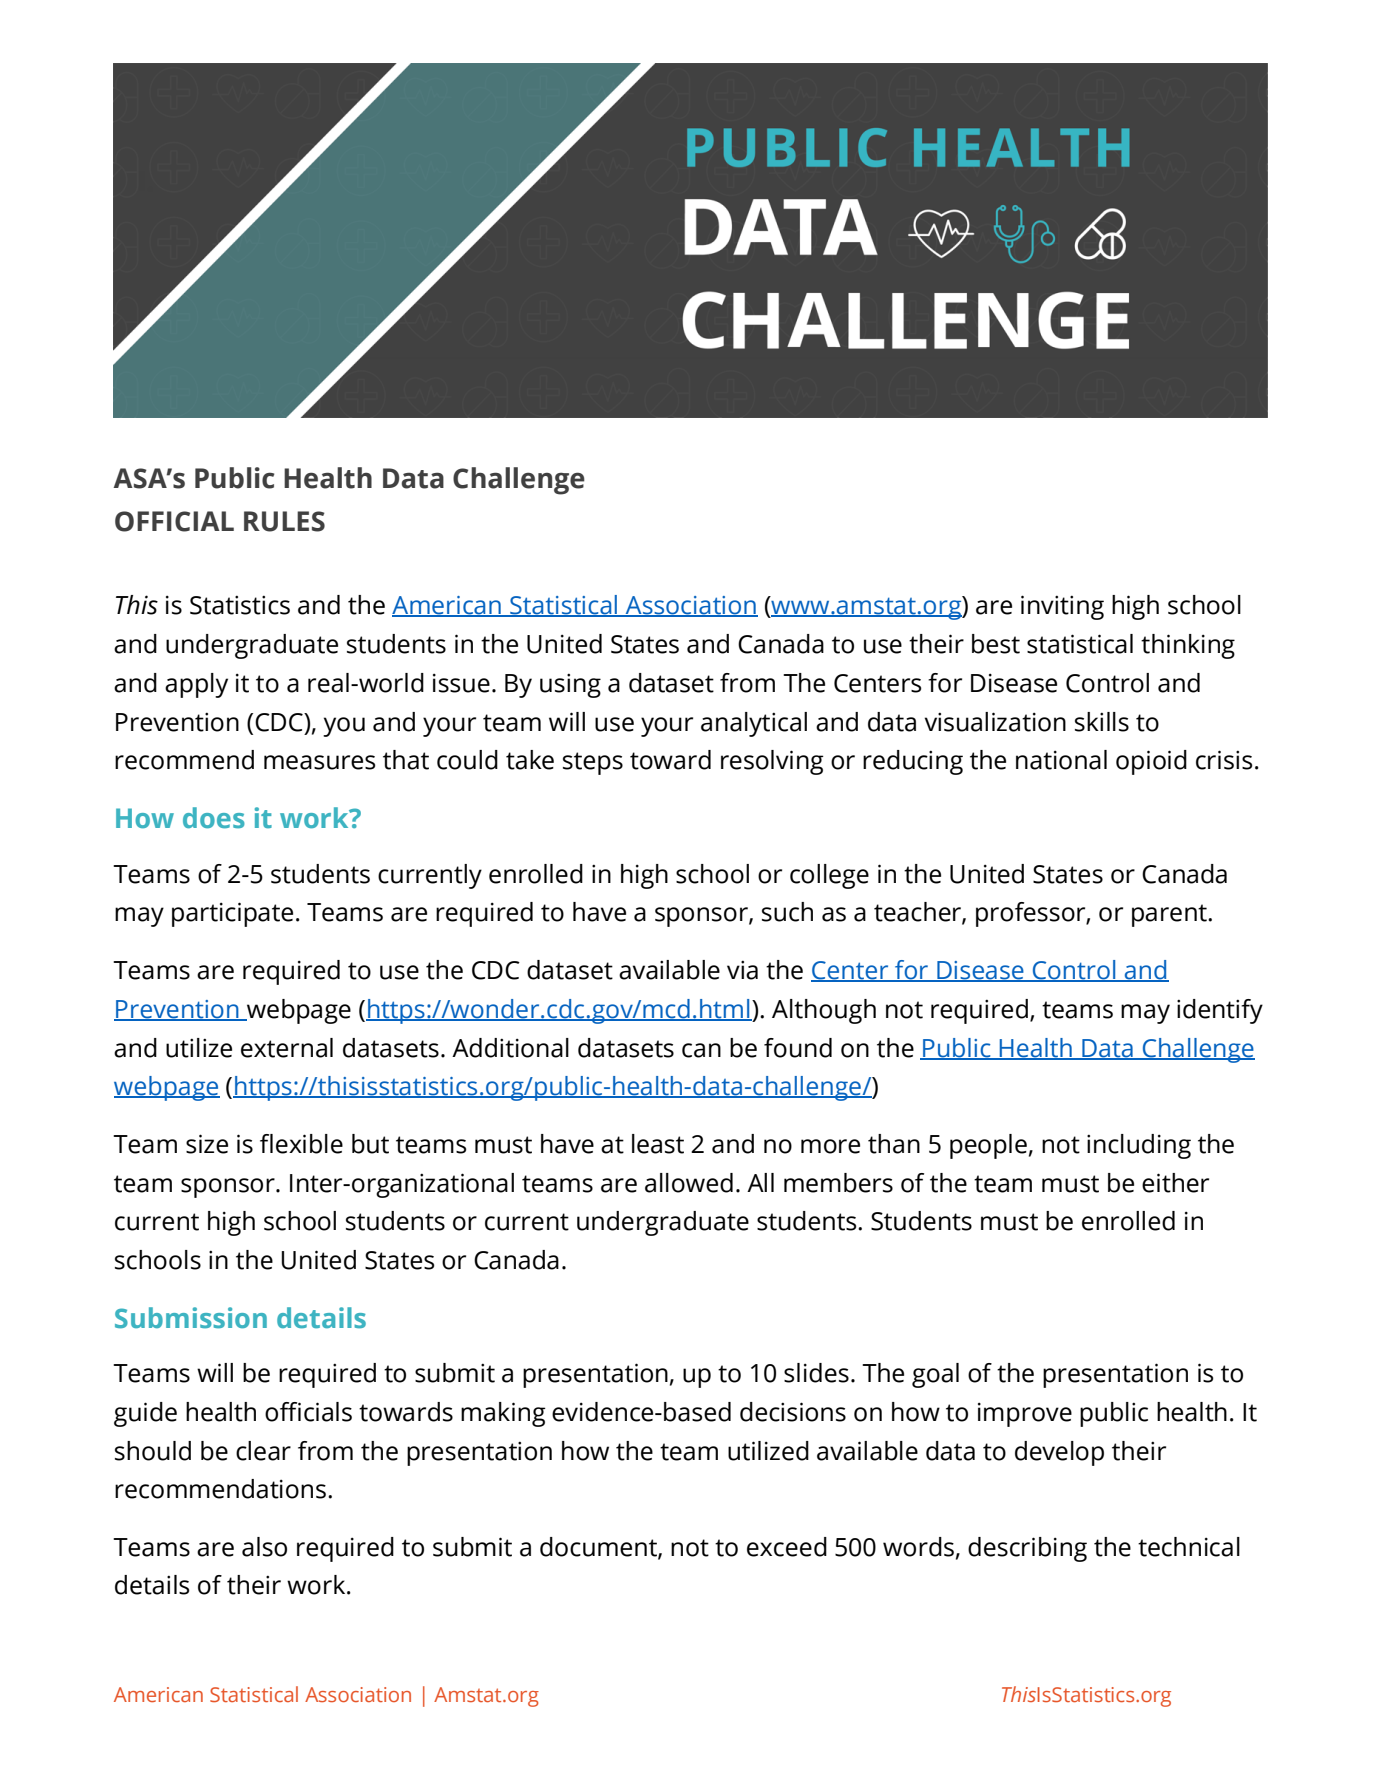  I want to click on flexible, so click(301, 1144).
